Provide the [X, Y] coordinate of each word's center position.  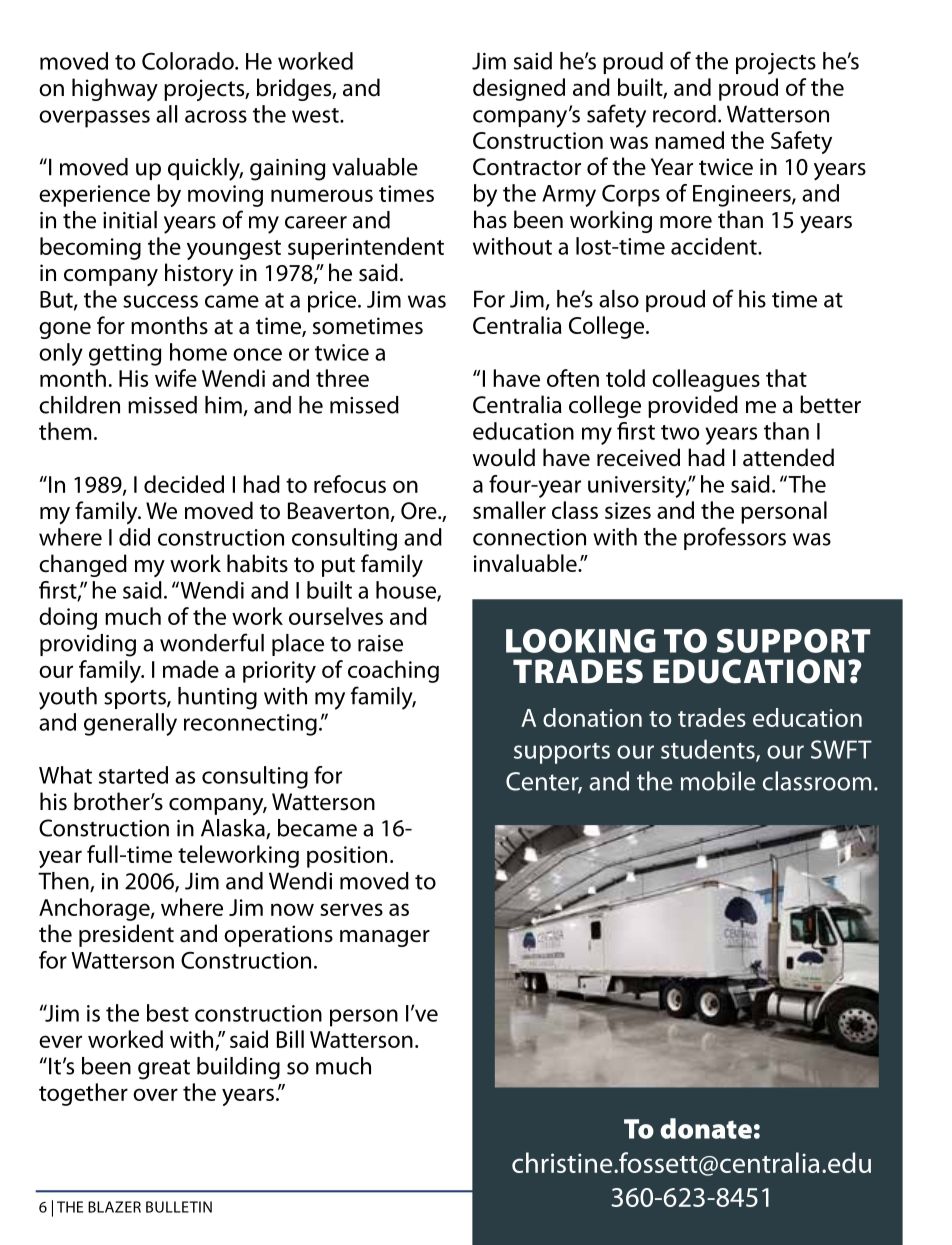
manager [385, 938]
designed [519, 89]
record [684, 114]
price [333, 302]
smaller [509, 510]
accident [715, 246]
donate [706, 1128]
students [709, 750]
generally [130, 724]
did [134, 537]
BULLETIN [179, 1207]
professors [735, 538]
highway [115, 89]
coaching [393, 671]
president [126, 935]
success [160, 301]
